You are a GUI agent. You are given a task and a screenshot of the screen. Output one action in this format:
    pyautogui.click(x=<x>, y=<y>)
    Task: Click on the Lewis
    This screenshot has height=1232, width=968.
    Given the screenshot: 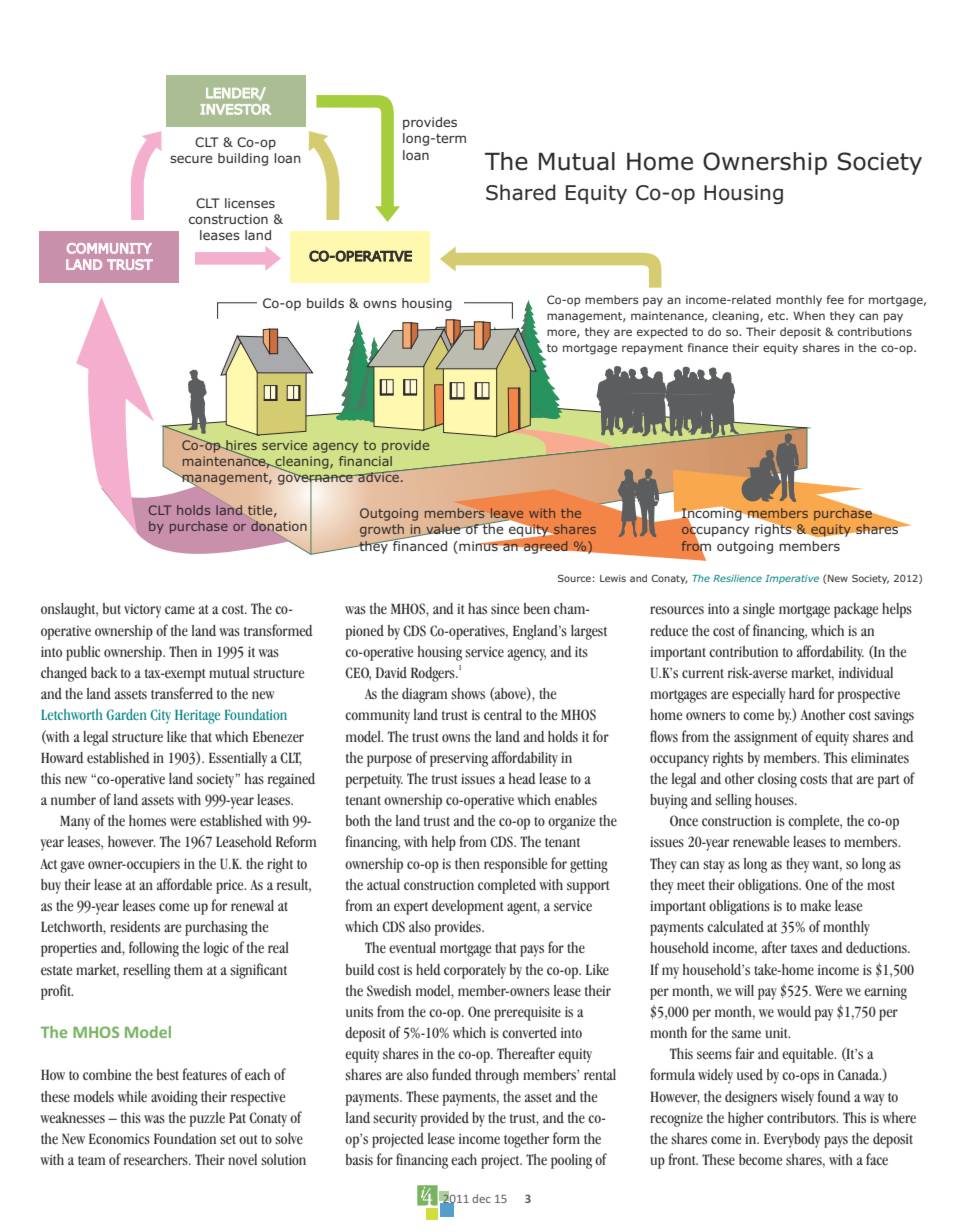 What is the action you would take?
    pyautogui.click(x=613, y=578)
